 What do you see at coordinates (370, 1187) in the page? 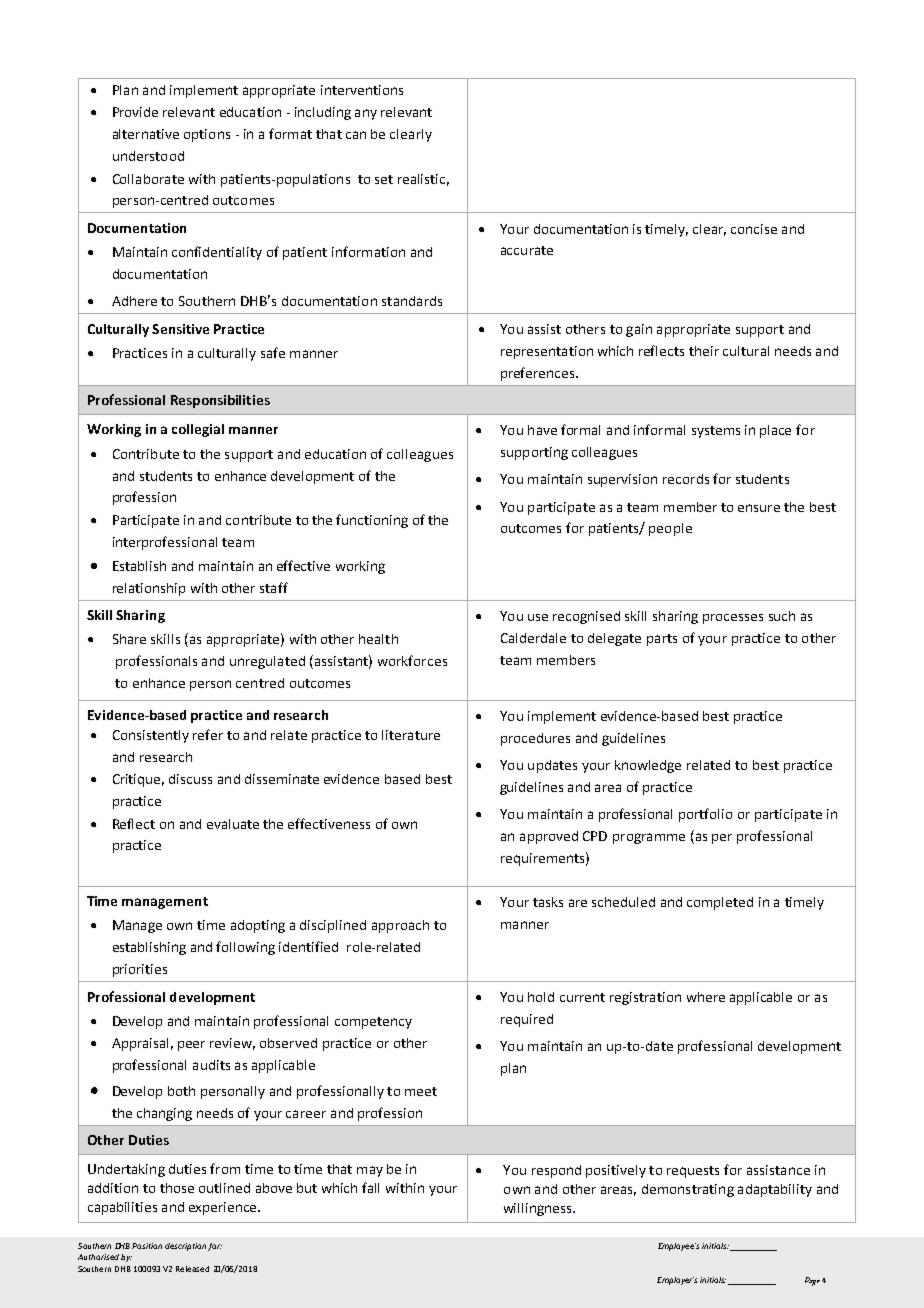
I see `fall` at bounding box center [370, 1187].
